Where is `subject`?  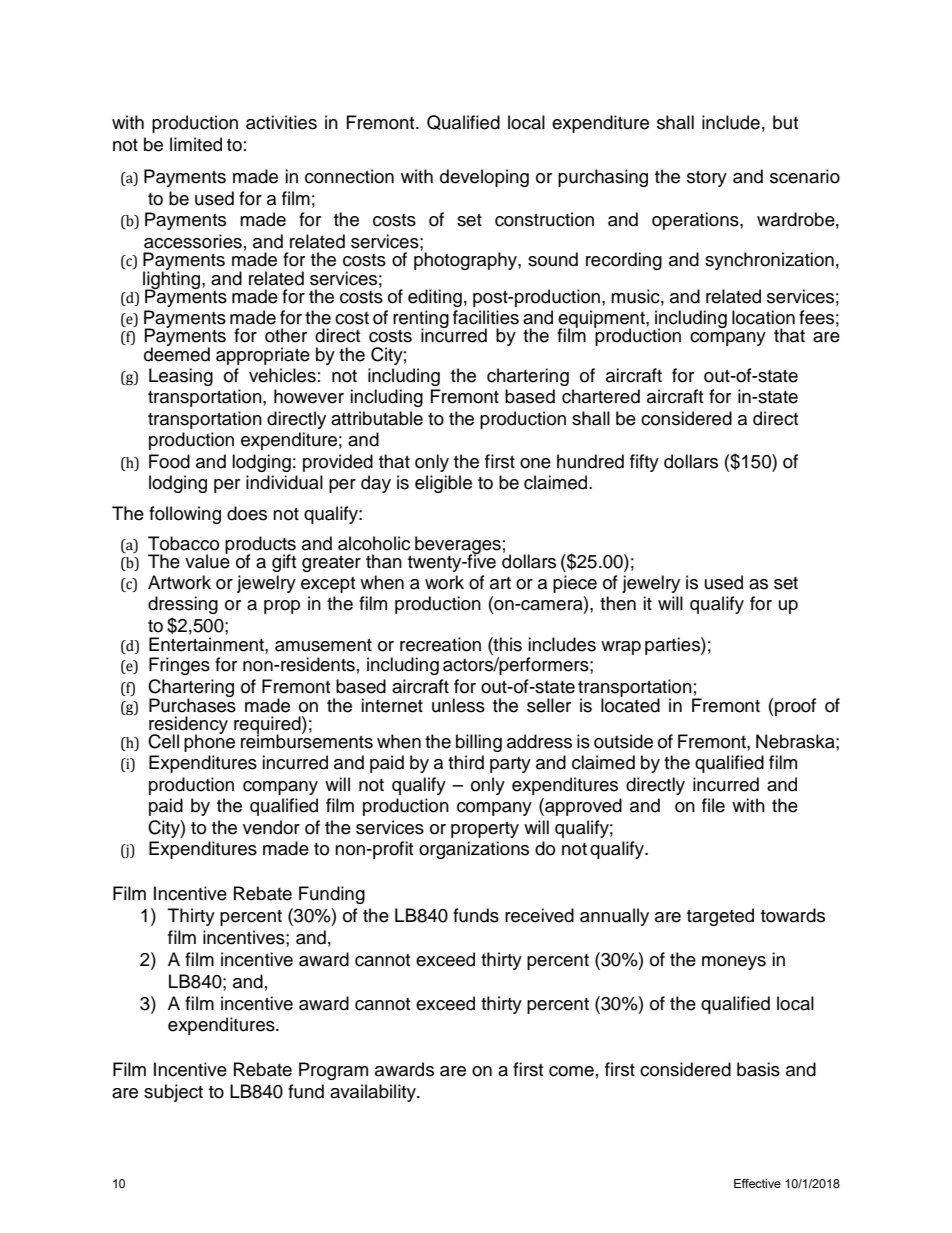
subject is located at coordinates (173, 1093).
